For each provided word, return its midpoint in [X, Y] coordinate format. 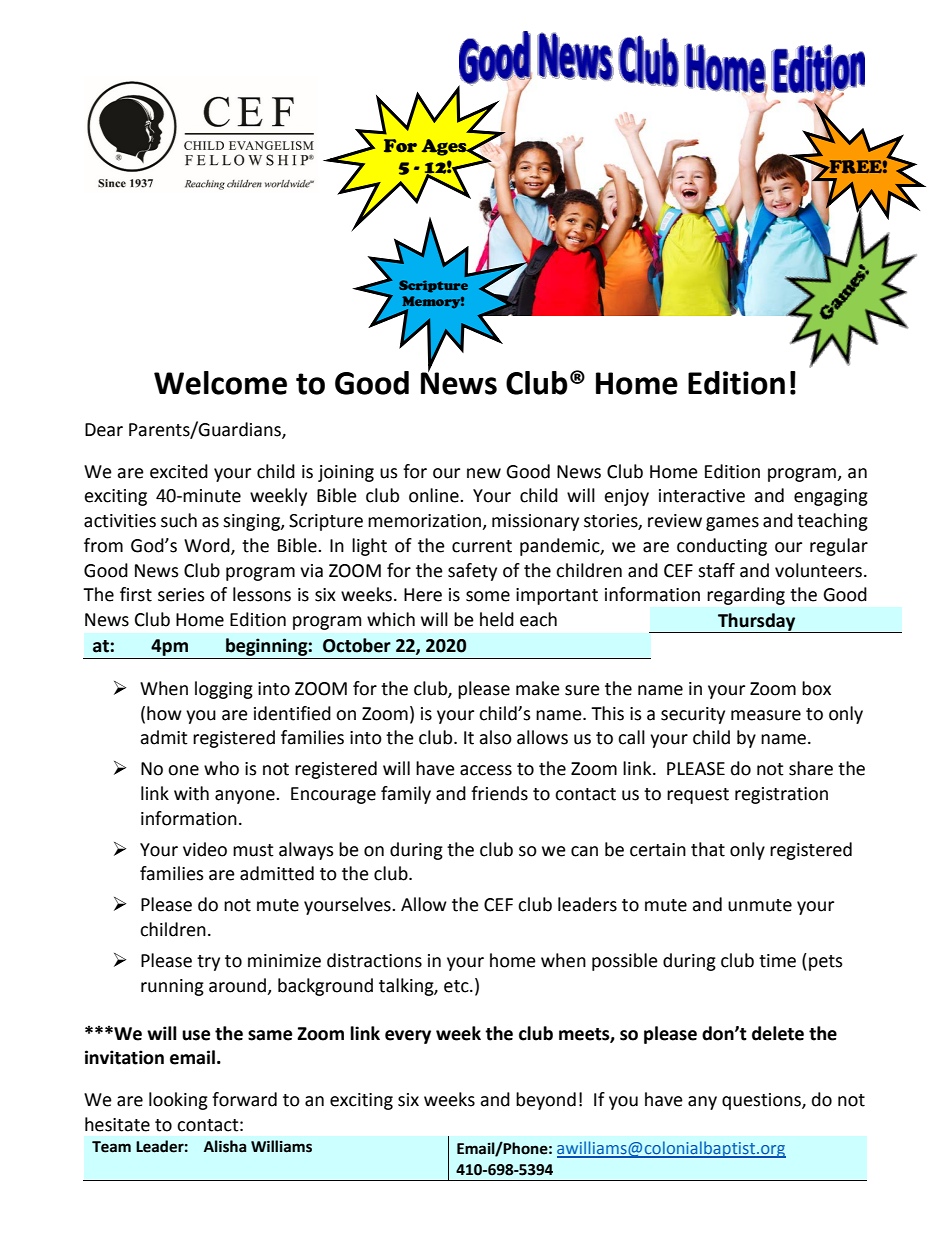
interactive [702, 496]
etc [457, 986]
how [164, 713]
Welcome [220, 383]
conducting [722, 547]
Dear [104, 430]
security [693, 715]
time [777, 961]
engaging [831, 497]
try [208, 963]
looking [178, 1101]
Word [208, 546]
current [482, 546]
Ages [445, 147]
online [435, 495]
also [495, 737]
